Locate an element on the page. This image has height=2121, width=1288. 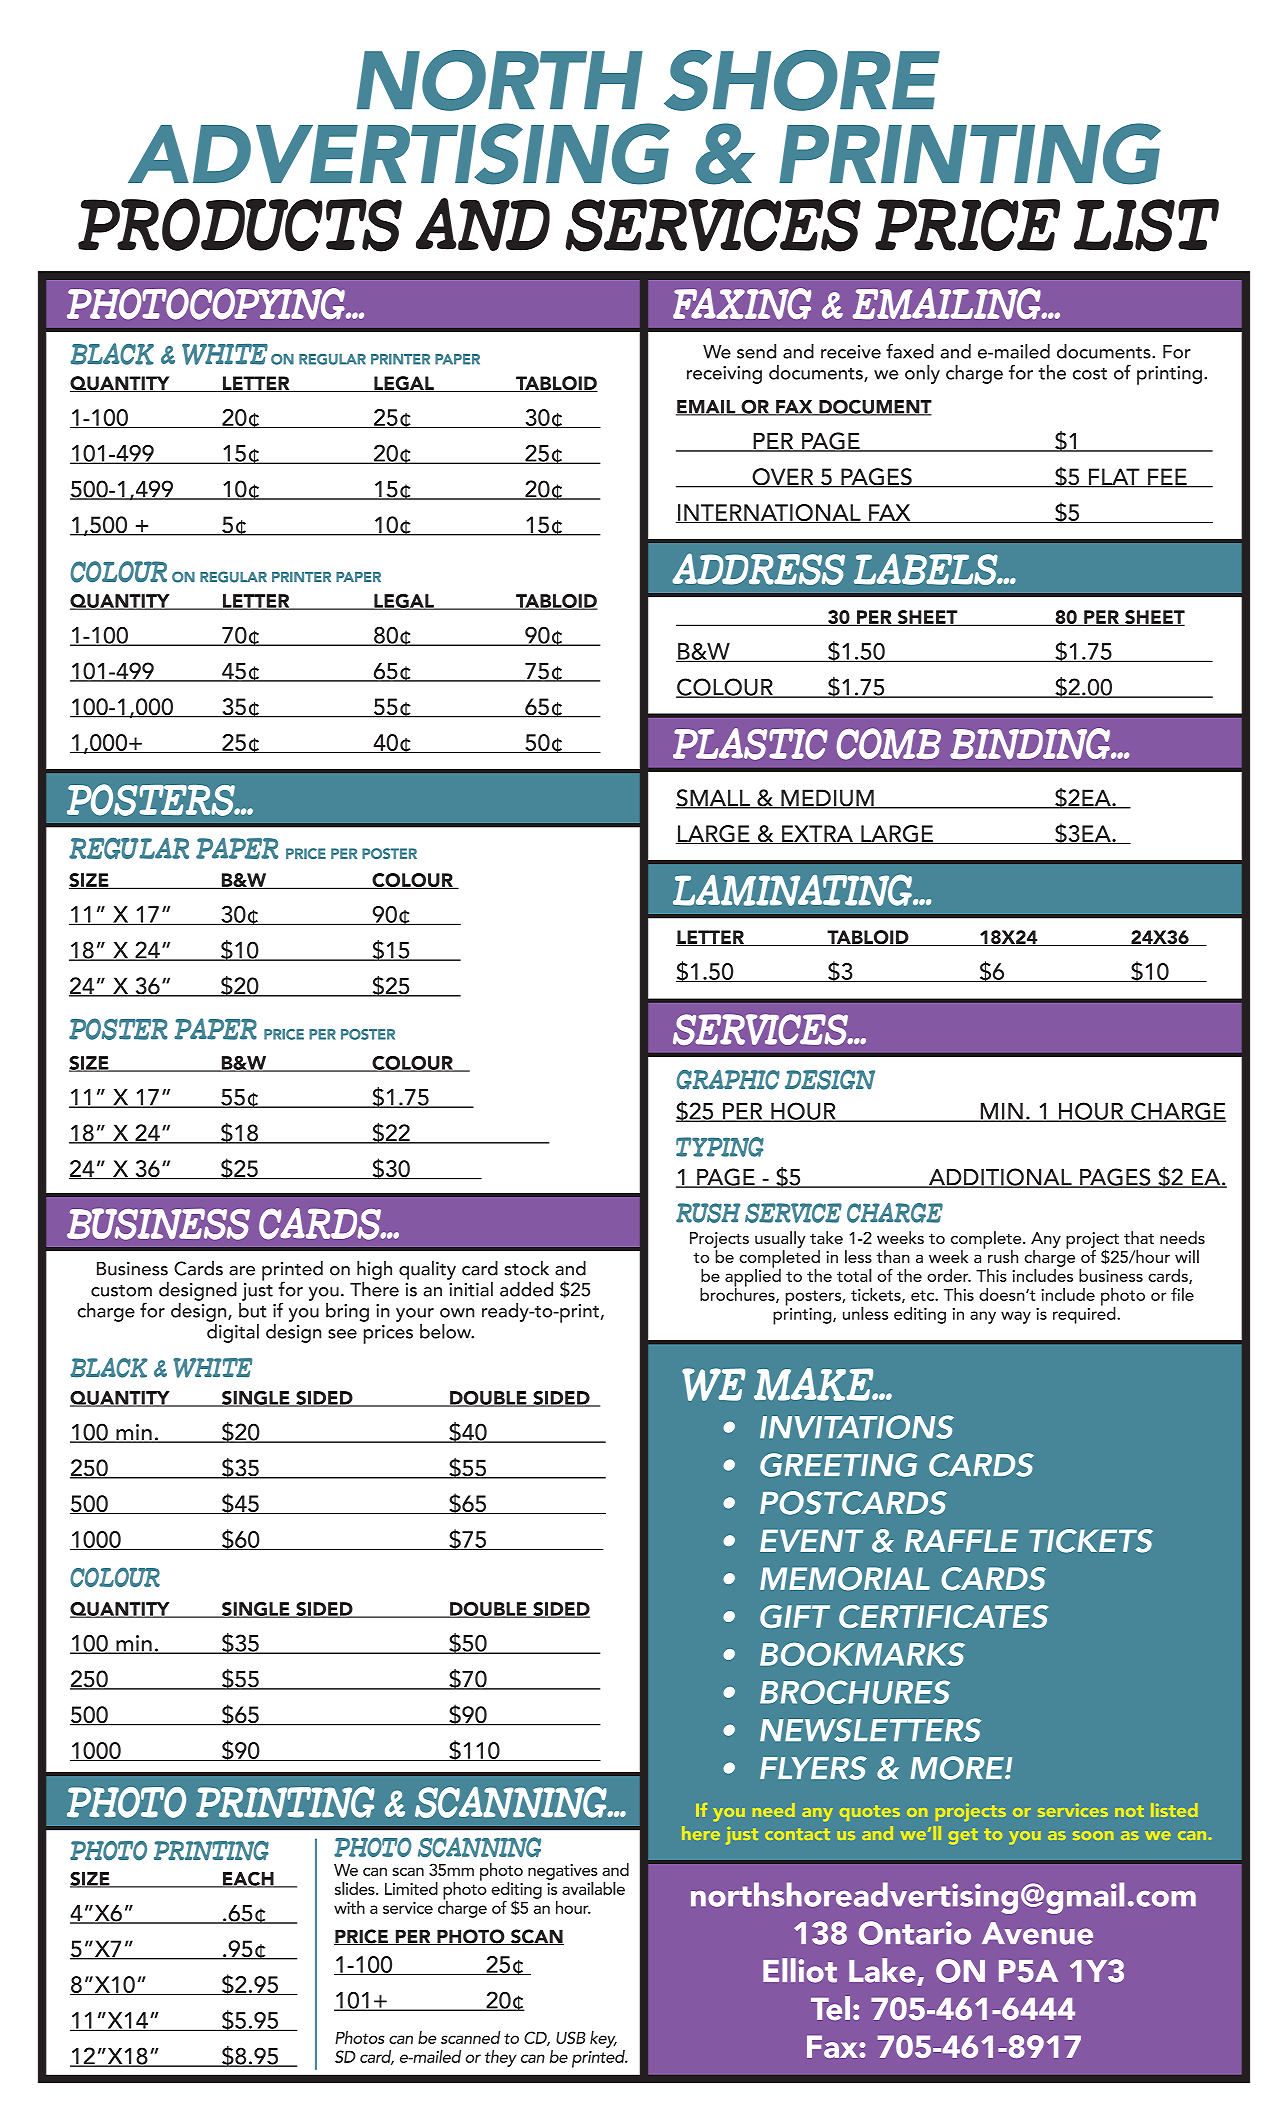
cost is located at coordinates (1090, 374).
